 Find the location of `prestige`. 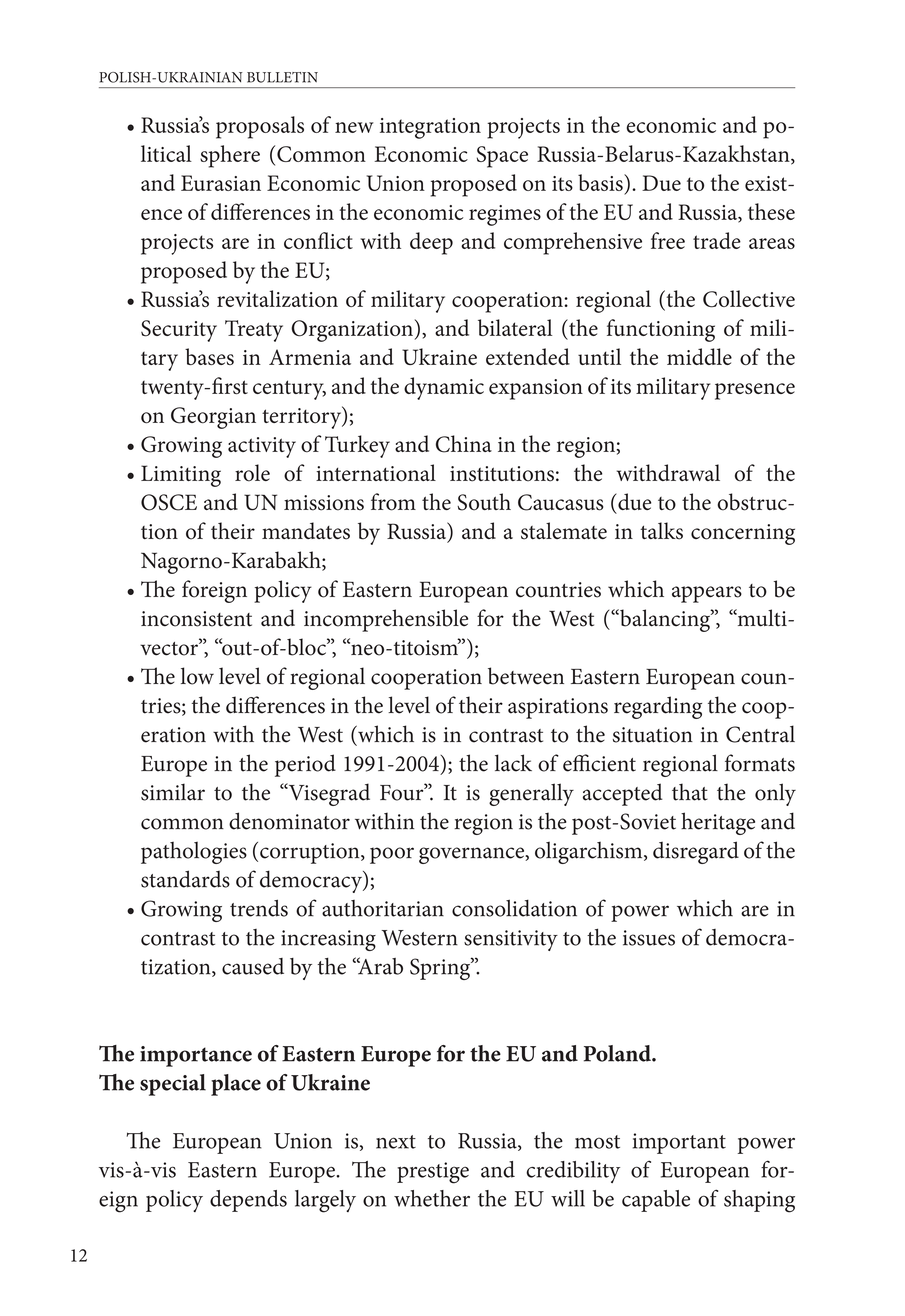

prestige is located at coordinates (433, 1173).
